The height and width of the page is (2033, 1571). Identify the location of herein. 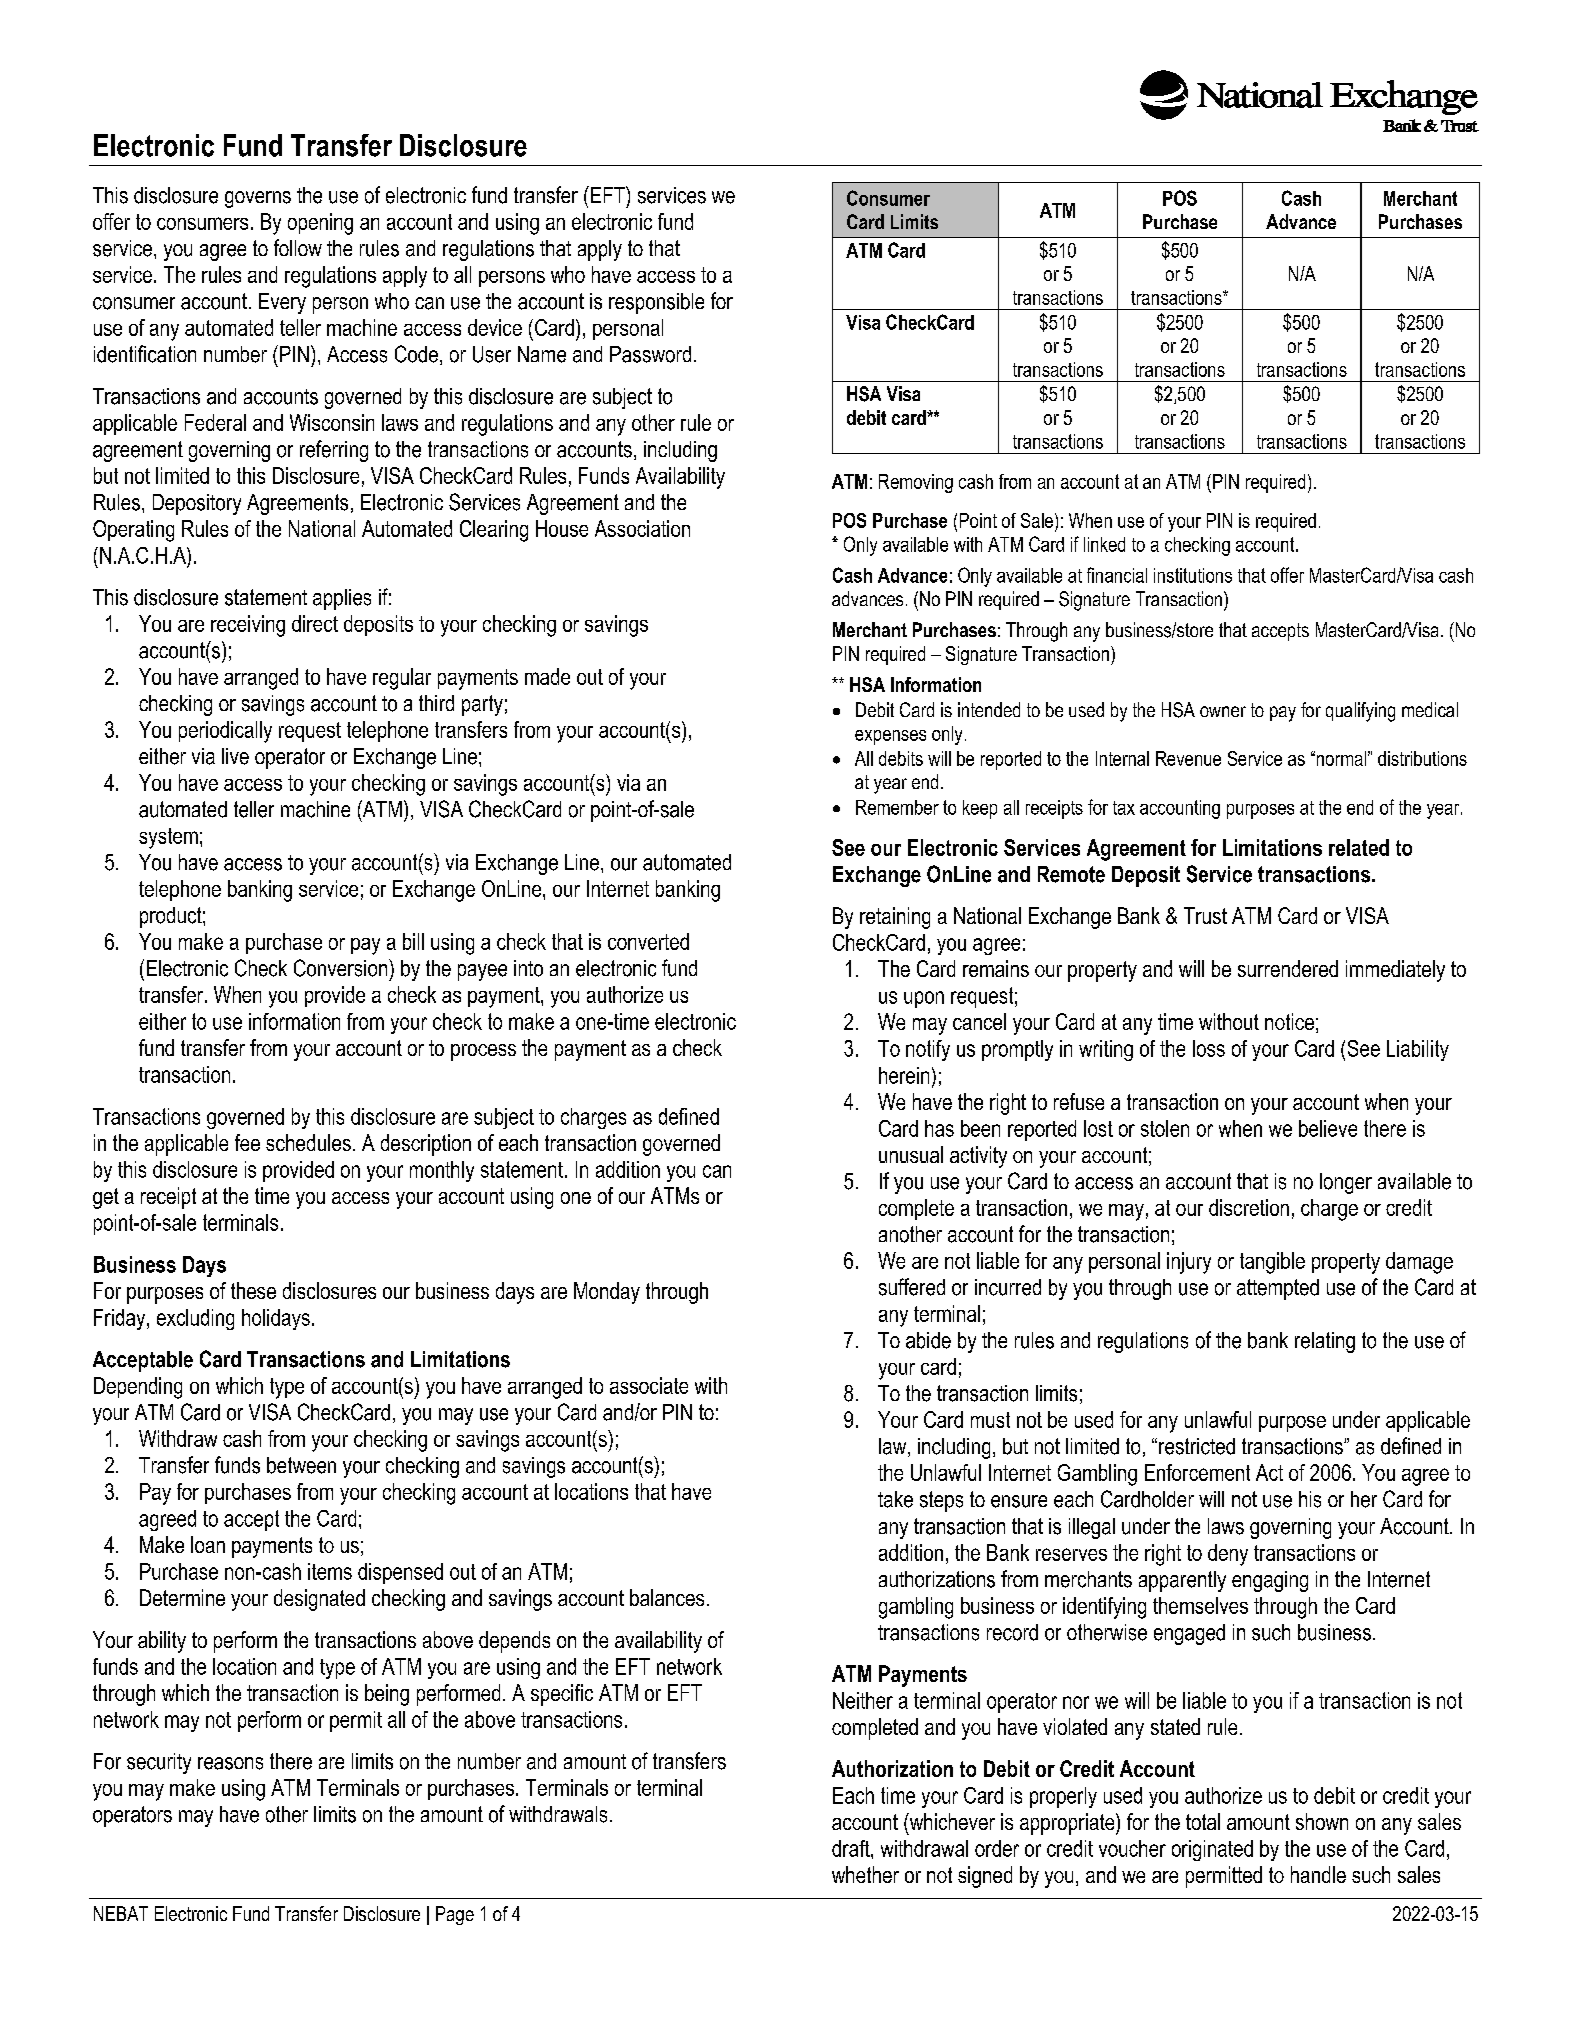
(904, 1075).
